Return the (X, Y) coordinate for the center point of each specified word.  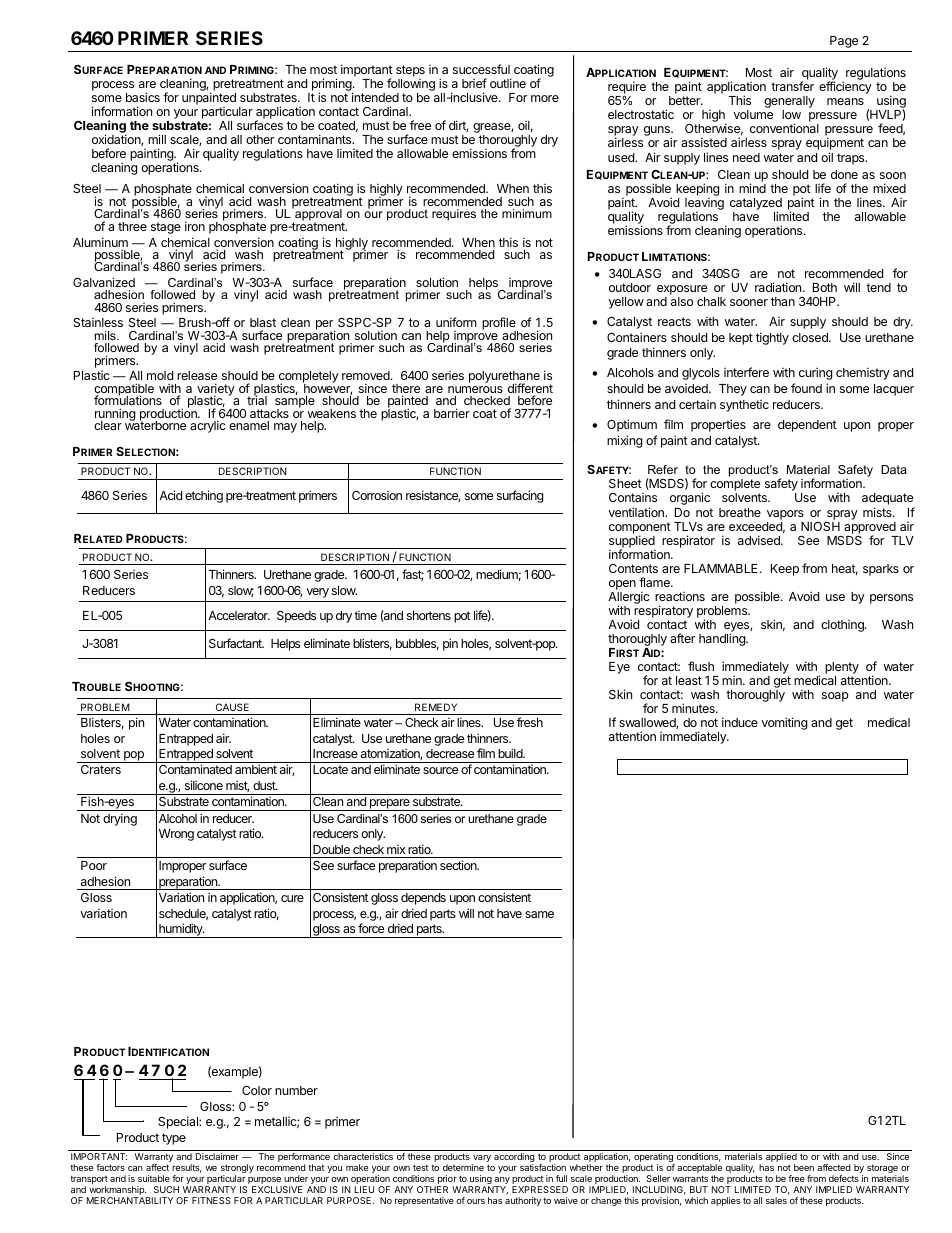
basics (143, 97)
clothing (843, 626)
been (804, 1167)
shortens (429, 615)
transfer (792, 86)
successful (481, 69)
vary (481, 1160)
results (187, 1168)
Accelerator (239, 615)
